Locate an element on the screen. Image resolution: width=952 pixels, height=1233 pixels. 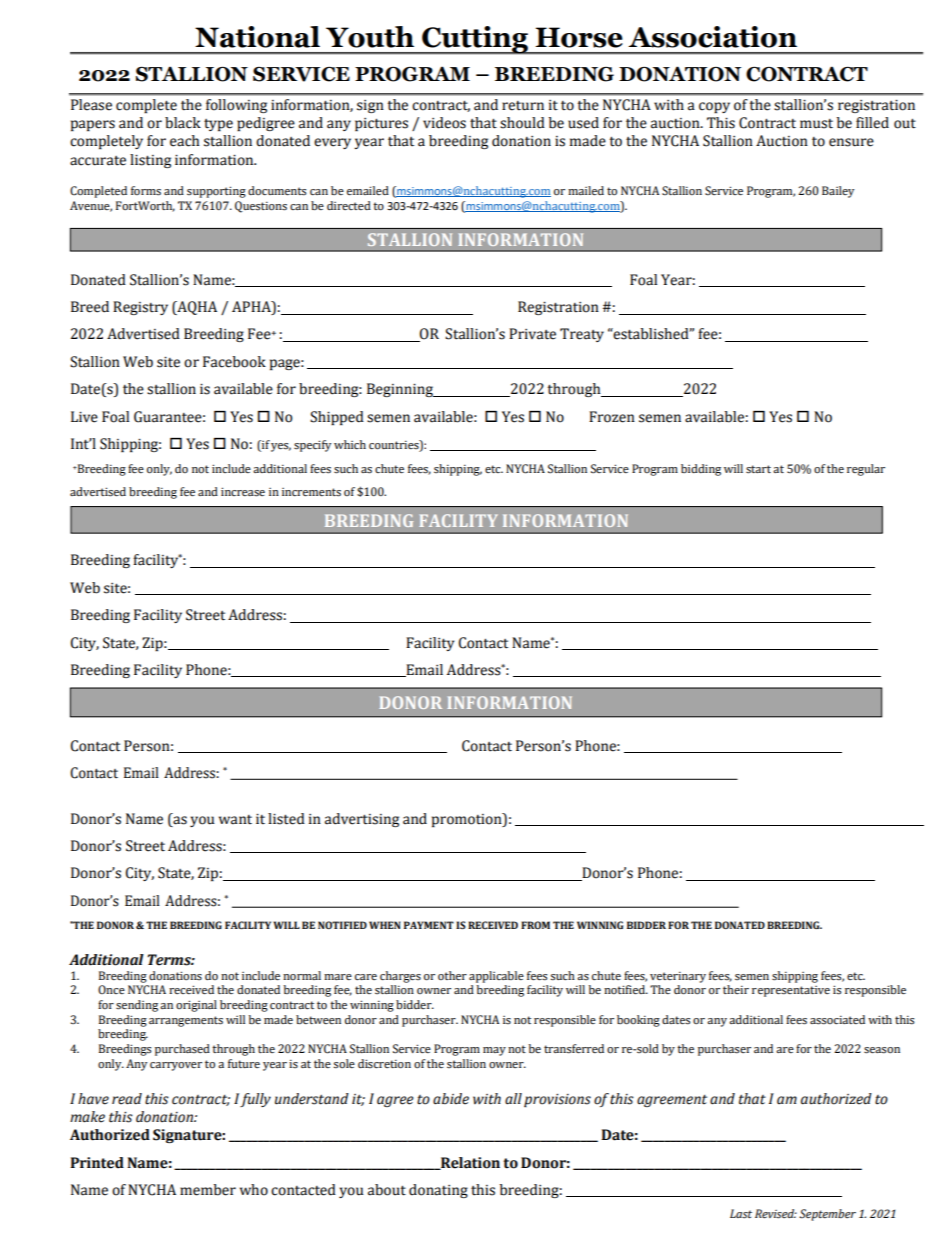
donating is located at coordinates (438, 1191).
